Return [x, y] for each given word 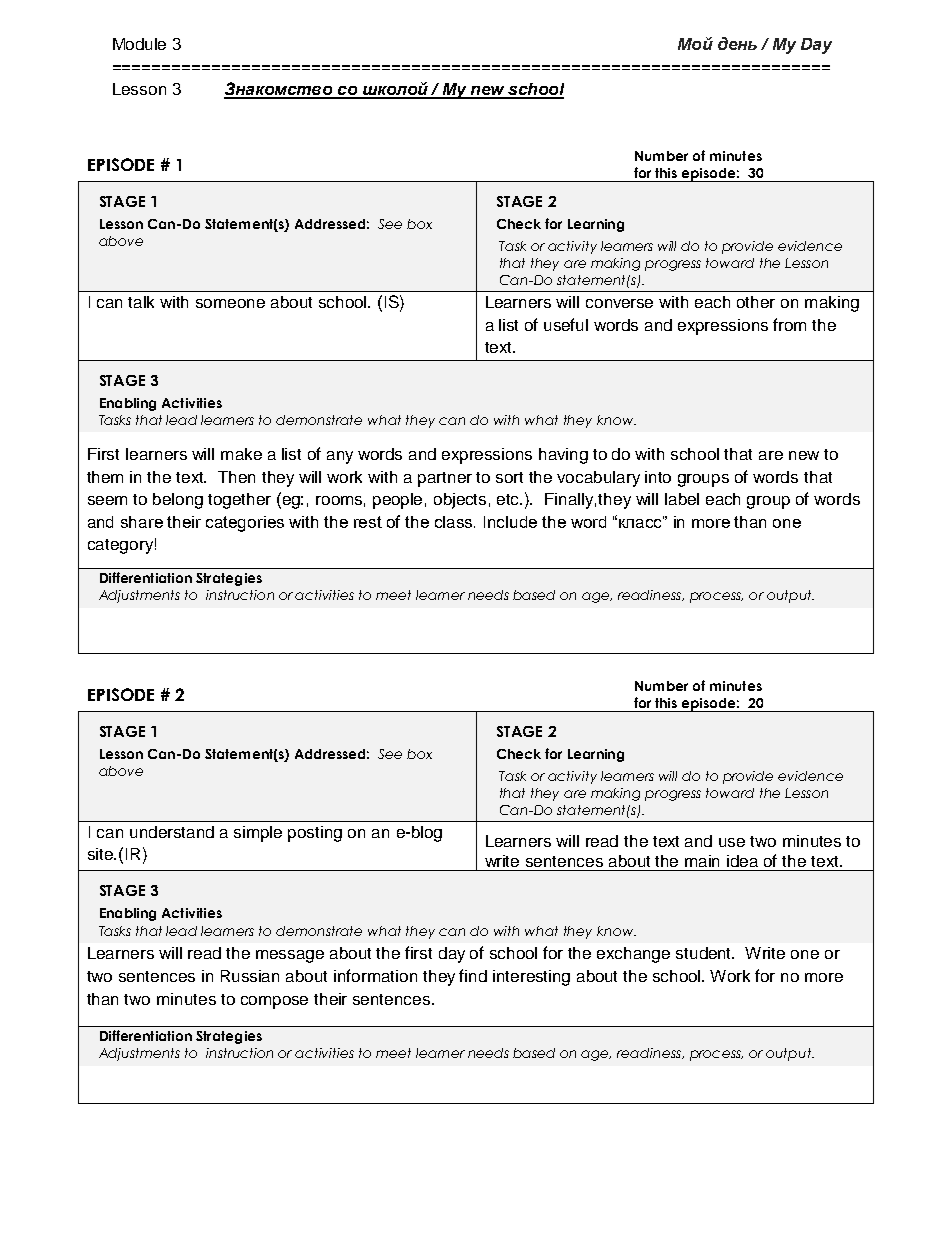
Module [139, 44]
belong [178, 501]
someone [230, 303]
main [702, 861]
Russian [250, 976]
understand [172, 832]
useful [566, 324]
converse [619, 303]
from [789, 324]
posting [315, 834]
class [455, 522]
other [756, 302]
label [682, 499]
